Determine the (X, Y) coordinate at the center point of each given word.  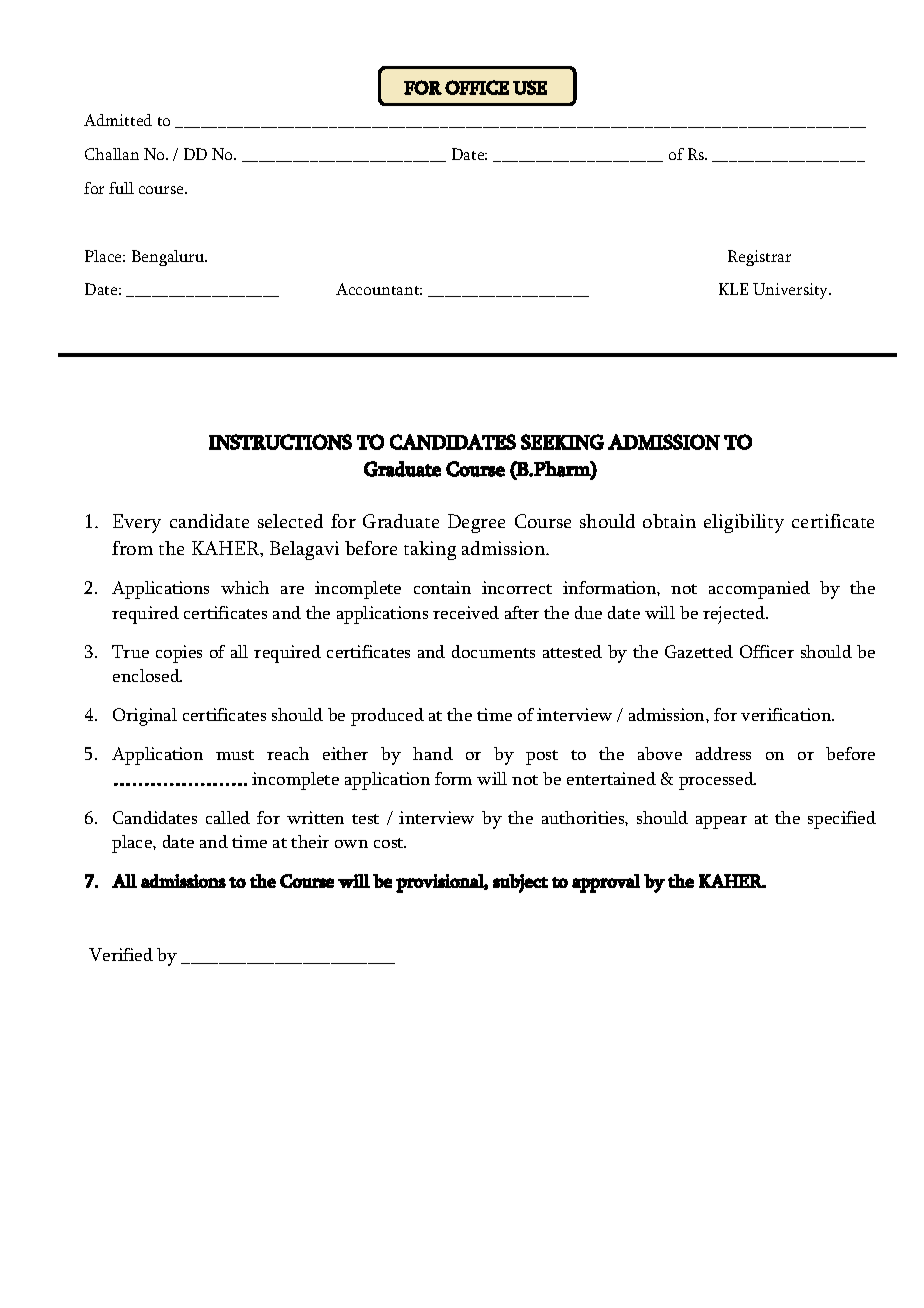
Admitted (118, 120)
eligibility (744, 523)
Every (137, 523)
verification (787, 714)
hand (433, 753)
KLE (733, 289)
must (235, 755)
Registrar (759, 258)
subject (520, 883)
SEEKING (562, 442)
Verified (121, 954)
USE (530, 87)
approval (606, 883)
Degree (476, 523)
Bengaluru (169, 258)
